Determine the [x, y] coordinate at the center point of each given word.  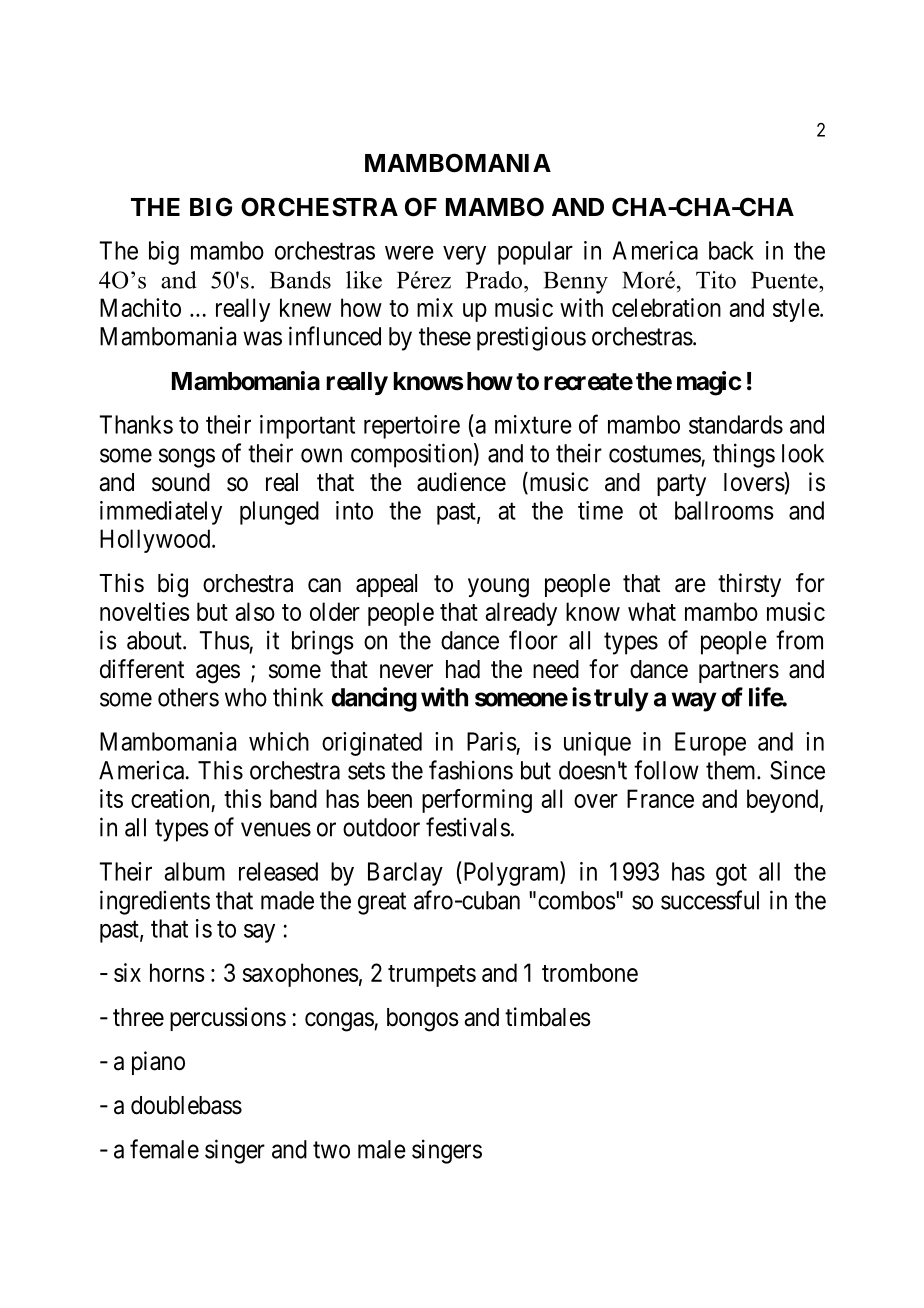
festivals [468, 827]
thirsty [749, 585]
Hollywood [156, 541]
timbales [548, 1017]
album [194, 871]
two [331, 1150]
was [262, 338]
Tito [716, 280]
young [498, 588]
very [464, 255]
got [731, 875]
